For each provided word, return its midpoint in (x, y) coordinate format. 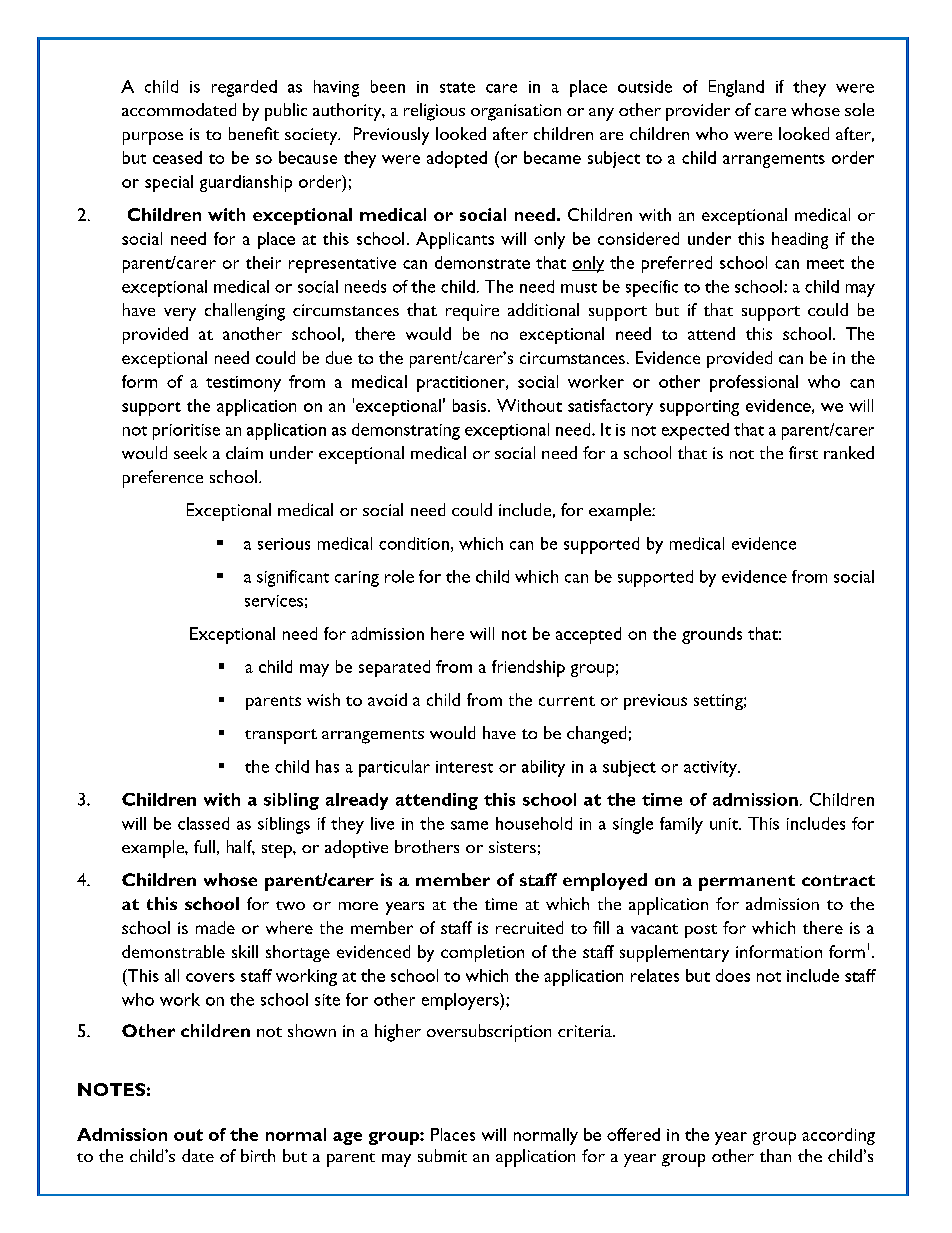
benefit (254, 133)
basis (471, 405)
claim (244, 452)
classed (203, 823)
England (736, 88)
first (803, 452)
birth (258, 1155)
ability (543, 768)
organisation (516, 112)
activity (711, 769)
